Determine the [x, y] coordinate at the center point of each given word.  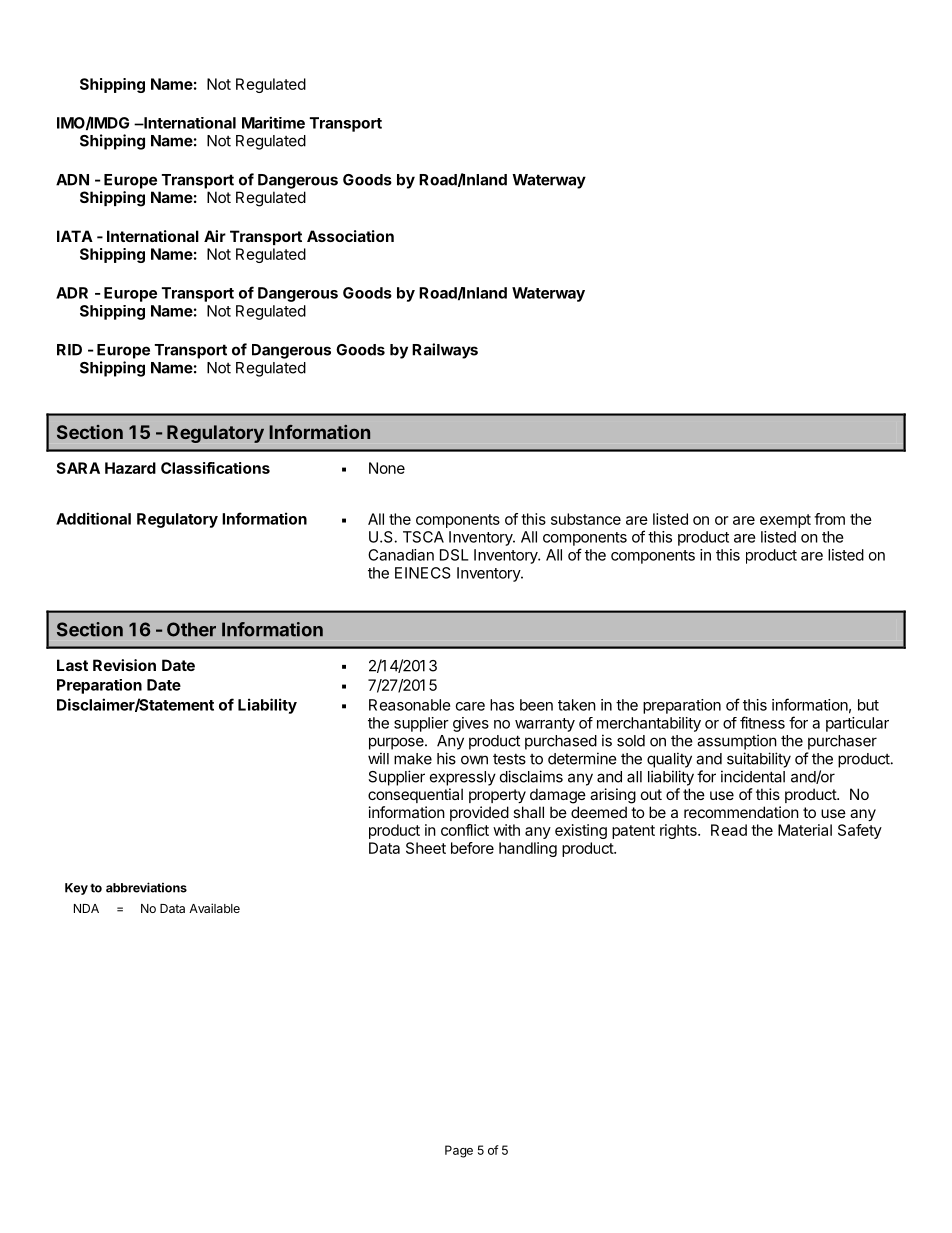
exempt [785, 521]
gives [471, 724]
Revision [124, 665]
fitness [762, 722]
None [387, 468]
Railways [445, 351]
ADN [72, 180]
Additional [93, 518]
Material [805, 830]
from [829, 519]
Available [214, 908]
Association [350, 236]
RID [69, 350]
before [472, 848]
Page [459, 1151]
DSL [454, 555]
